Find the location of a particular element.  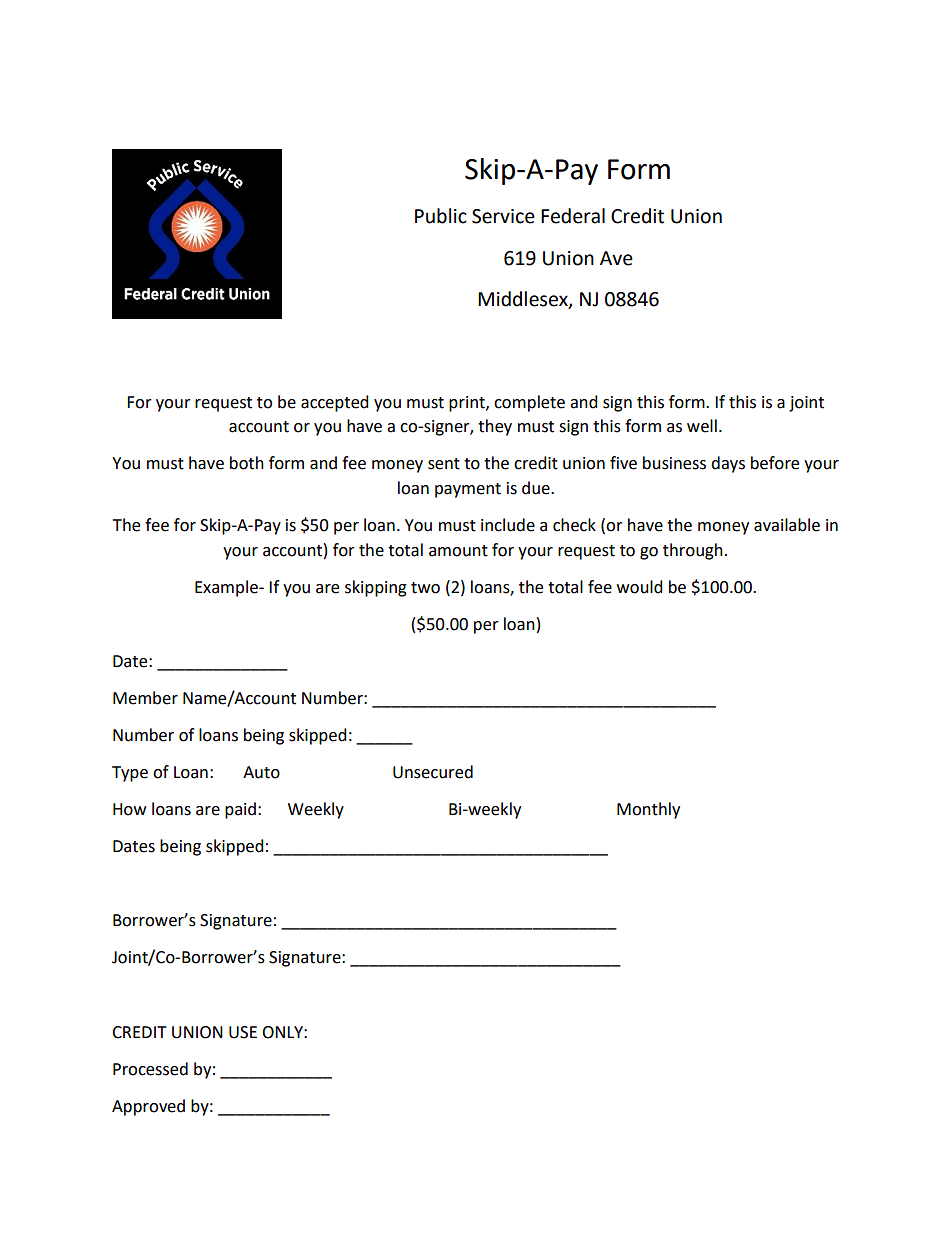

Federal is located at coordinates (573, 216).
